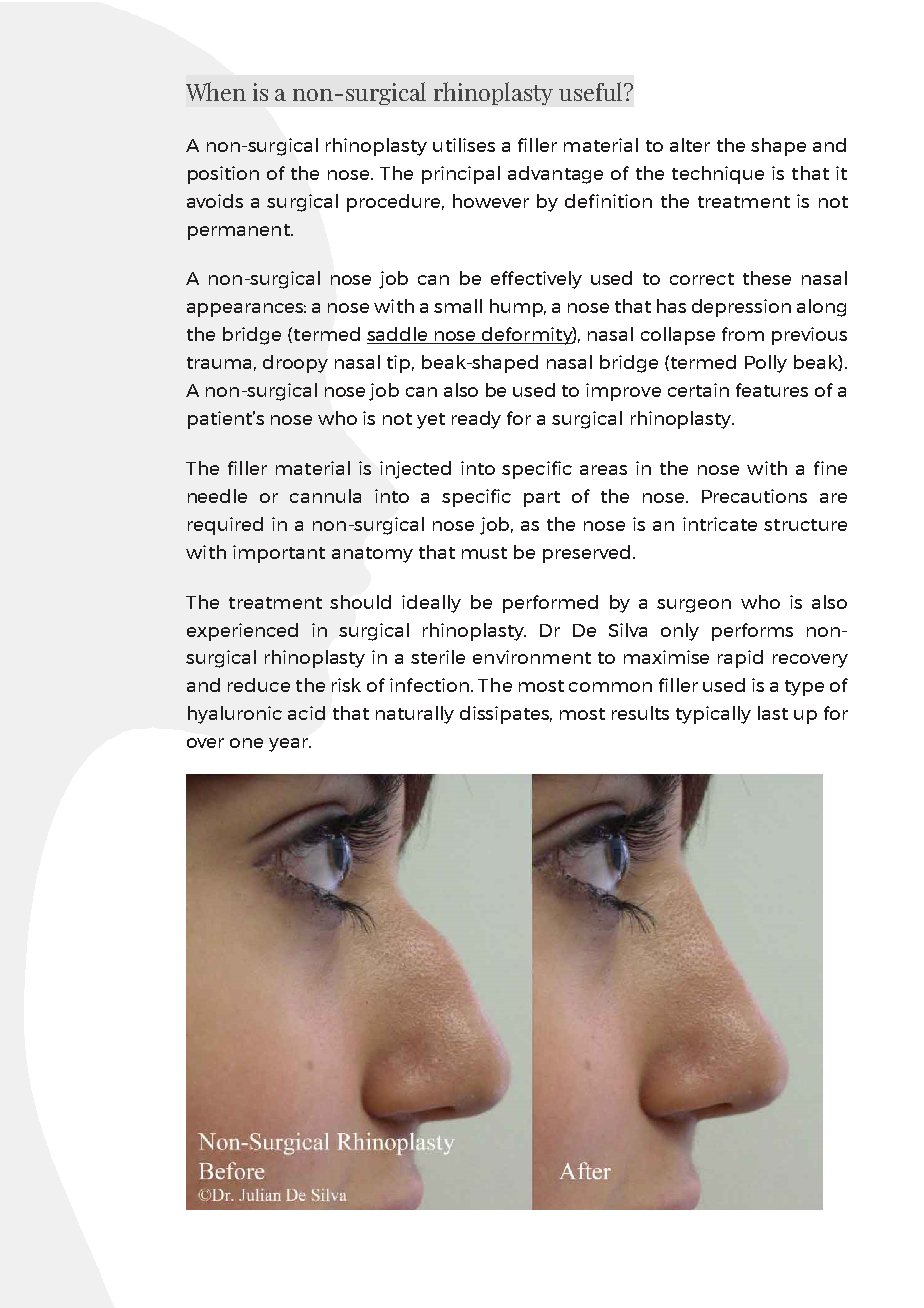 The height and width of the page is (1308, 924). Describe the element at coordinates (306, 713) in the page. I see `acid` at that location.
